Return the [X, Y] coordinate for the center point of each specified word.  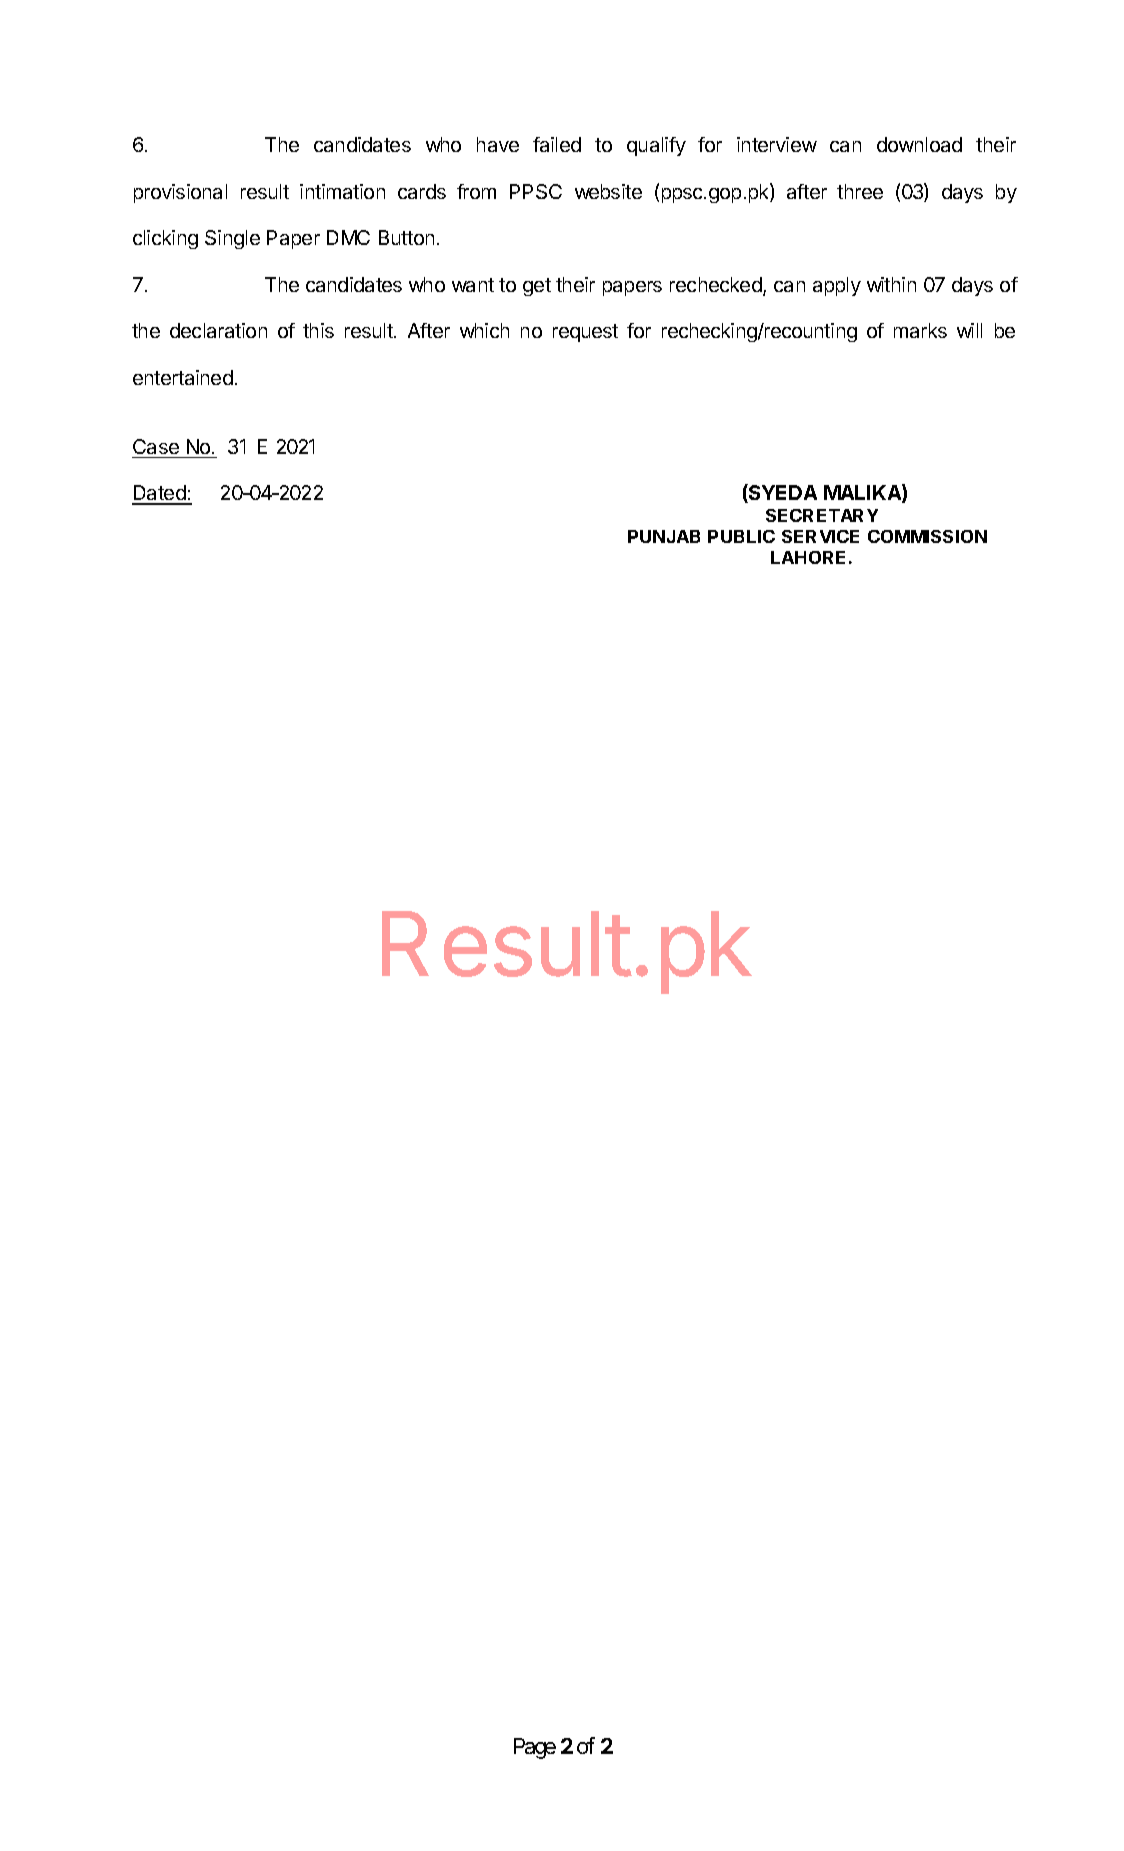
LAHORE [808, 557]
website [608, 191]
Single [232, 239]
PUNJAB [664, 536]
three [860, 191]
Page [535, 1748]
